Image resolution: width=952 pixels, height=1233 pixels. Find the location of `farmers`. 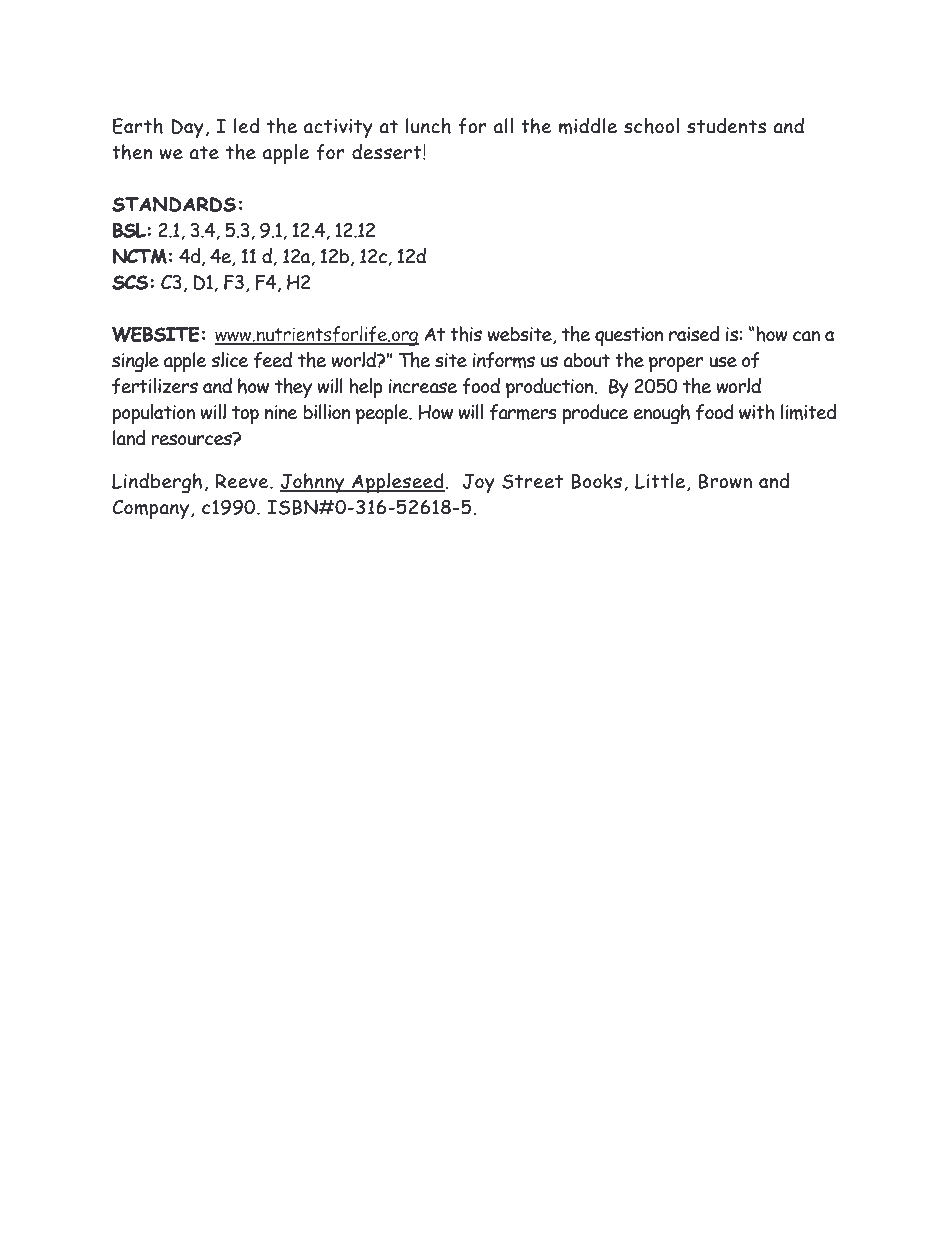

farmers is located at coordinates (523, 412).
